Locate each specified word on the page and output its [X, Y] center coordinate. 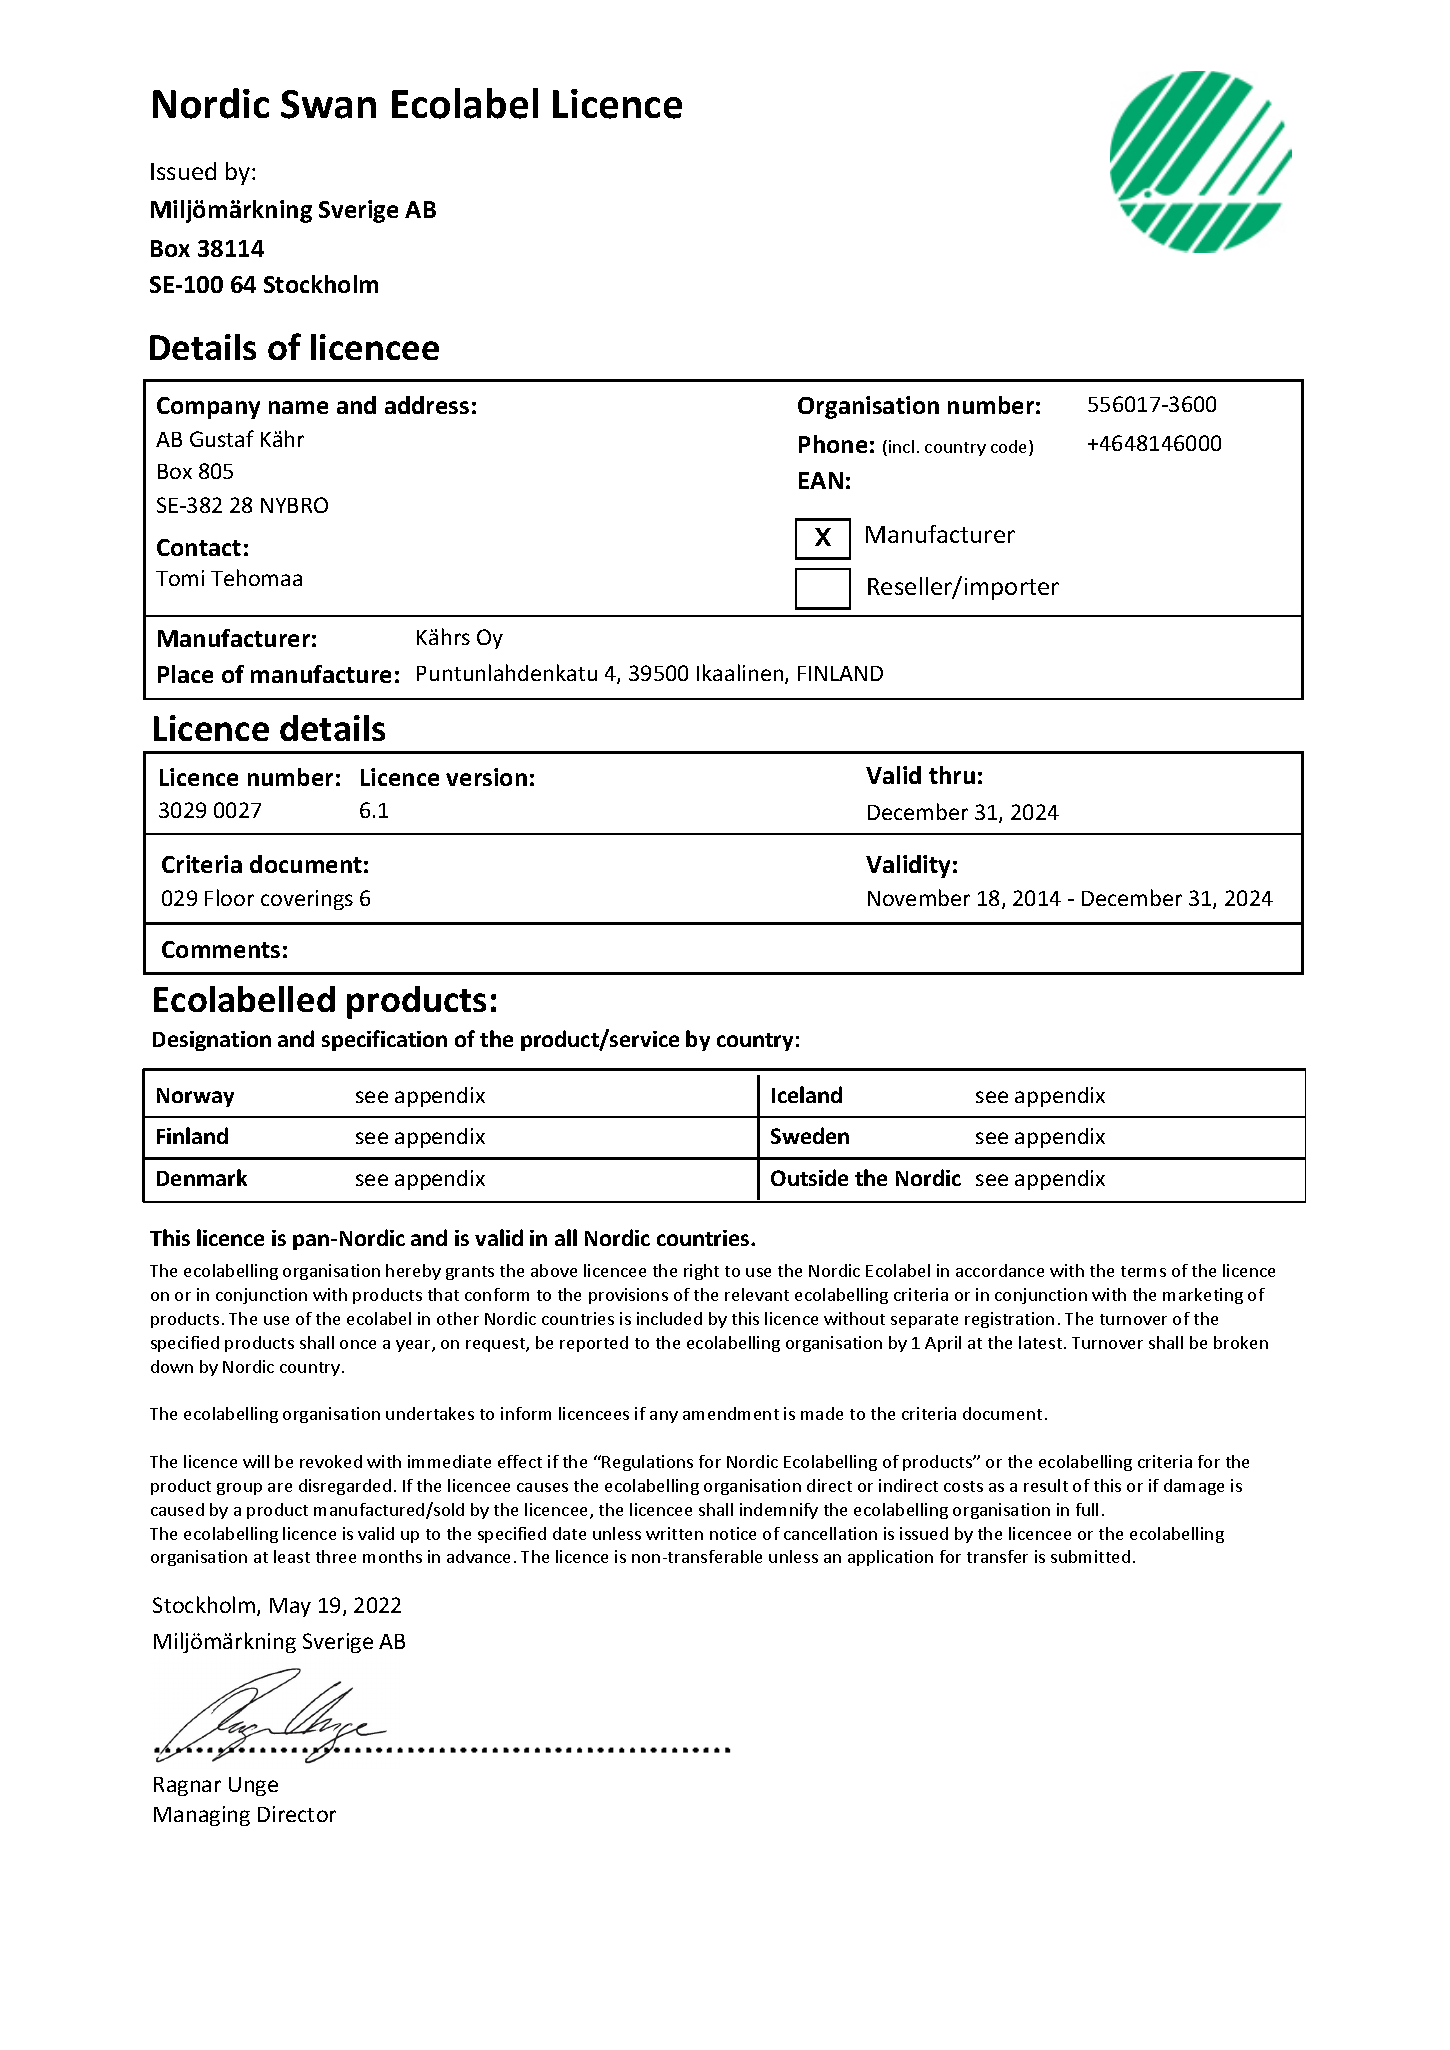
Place [185, 674]
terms [1143, 1271]
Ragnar [187, 1786]
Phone [833, 444]
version [486, 777]
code [1010, 448]
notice [733, 1533]
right [701, 1272]
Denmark [202, 1177]
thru [952, 775]
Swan [328, 104]
